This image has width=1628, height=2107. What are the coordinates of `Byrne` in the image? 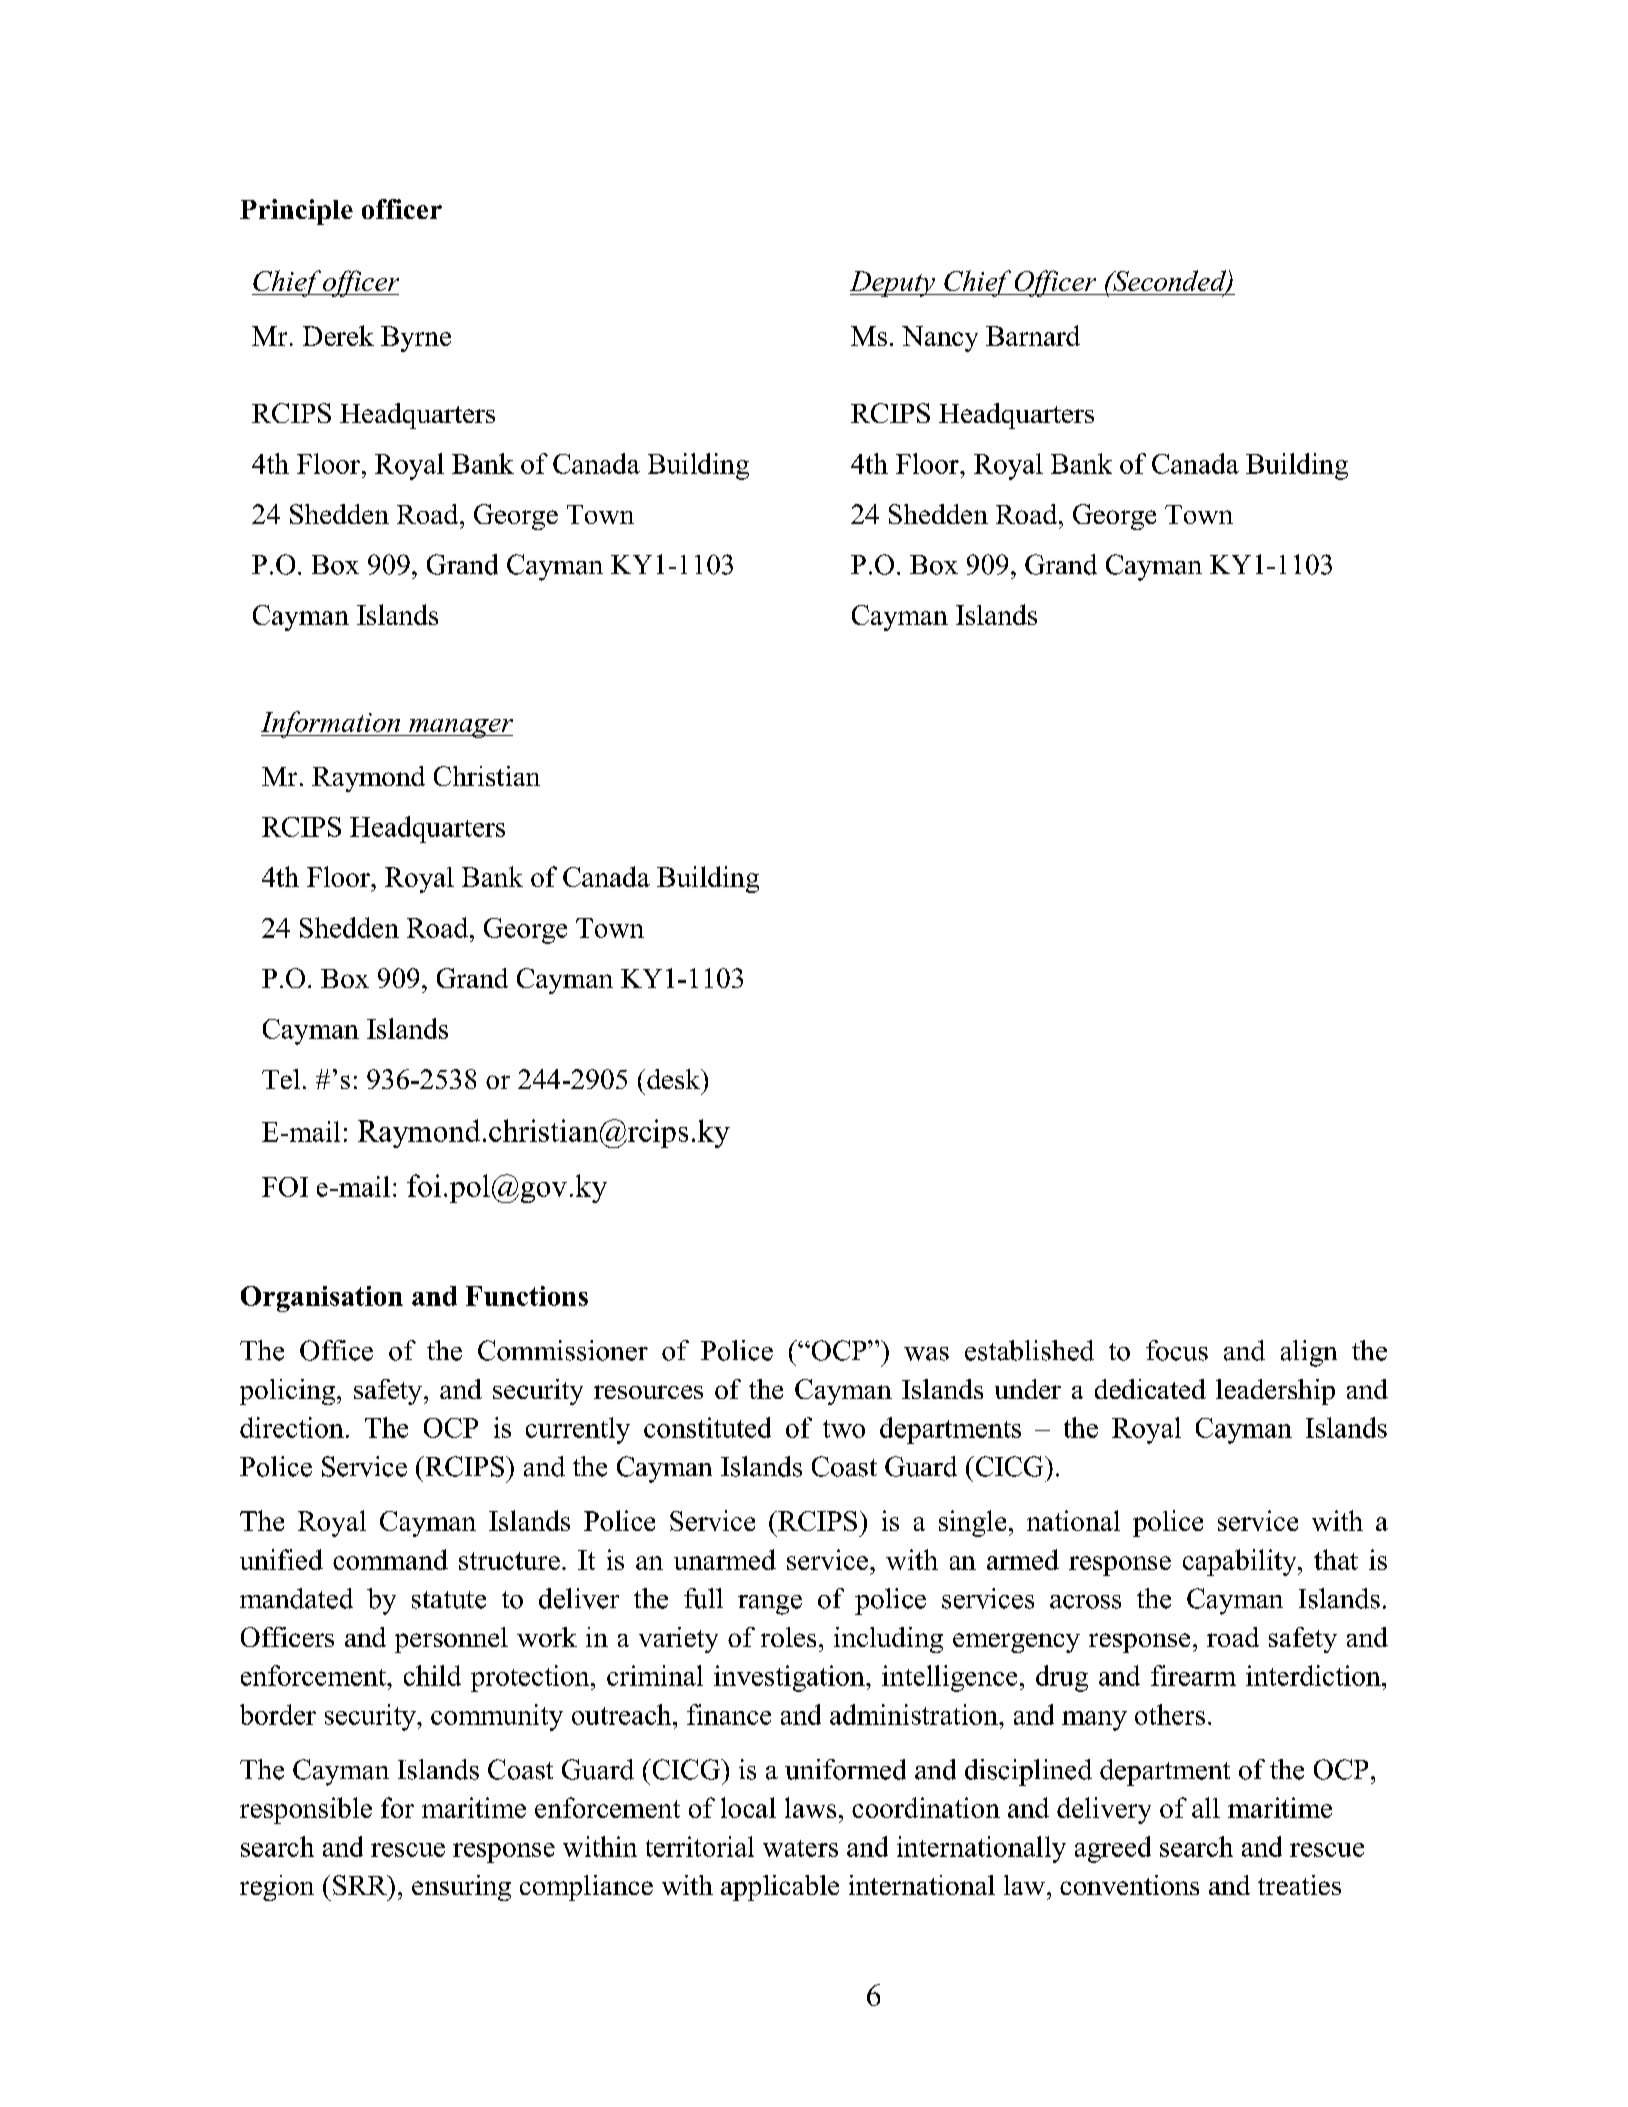 It's located at (416, 339).
